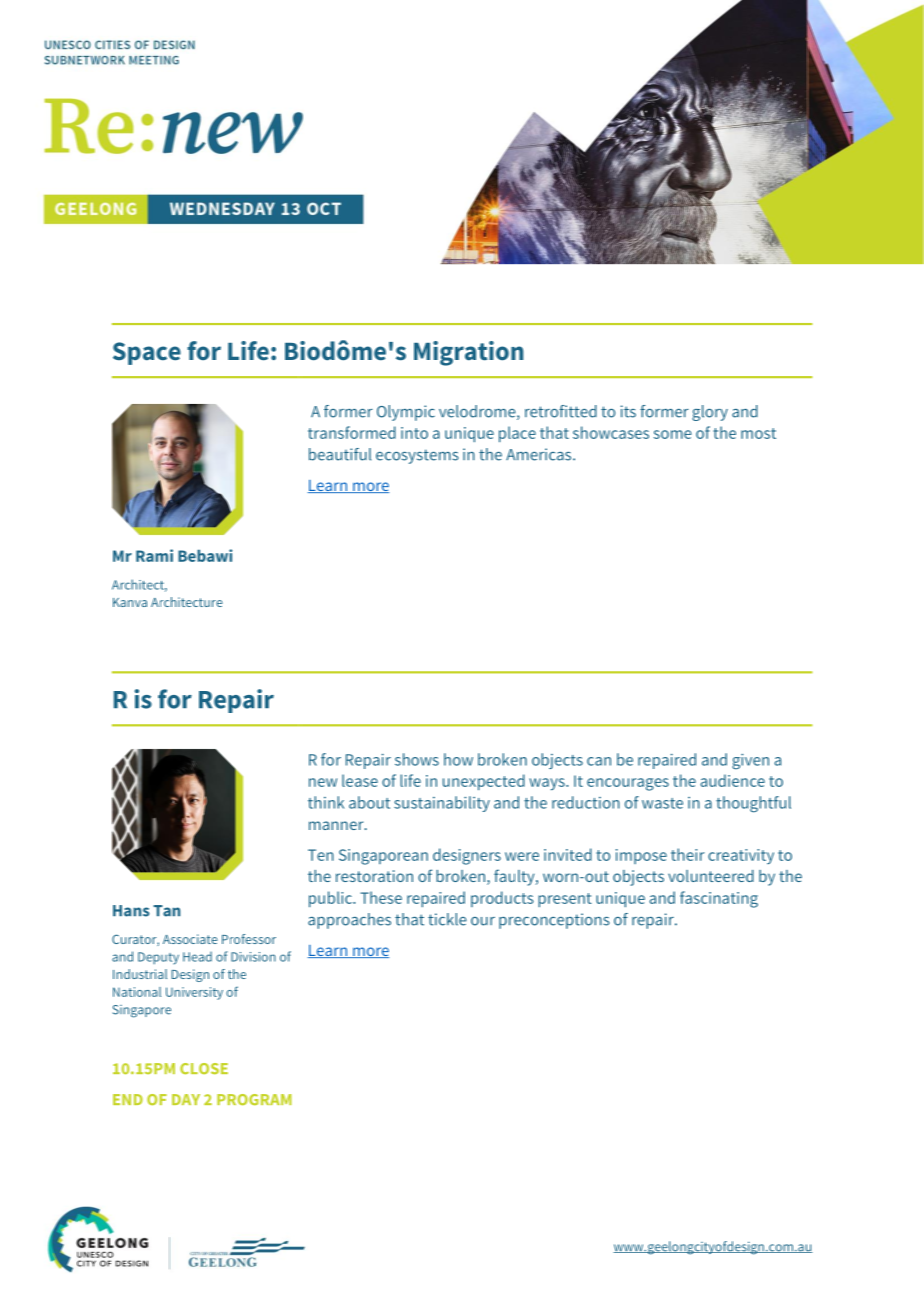  I want to click on new, so click(323, 782).
